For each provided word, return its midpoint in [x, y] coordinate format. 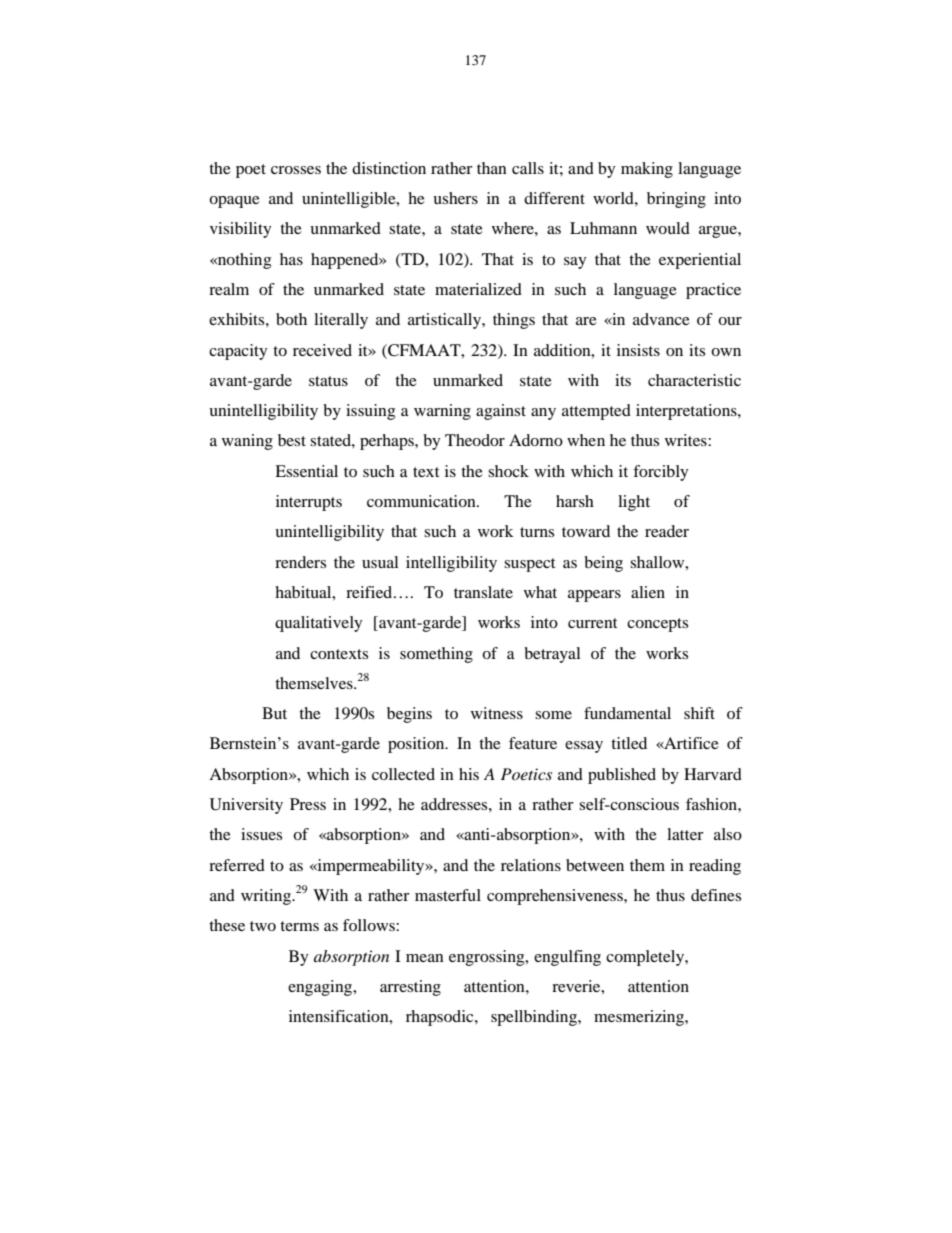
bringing [676, 200]
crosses [296, 170]
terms [299, 926]
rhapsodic [441, 1018]
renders [300, 562]
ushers [455, 198]
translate [483, 592]
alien [648, 592]
